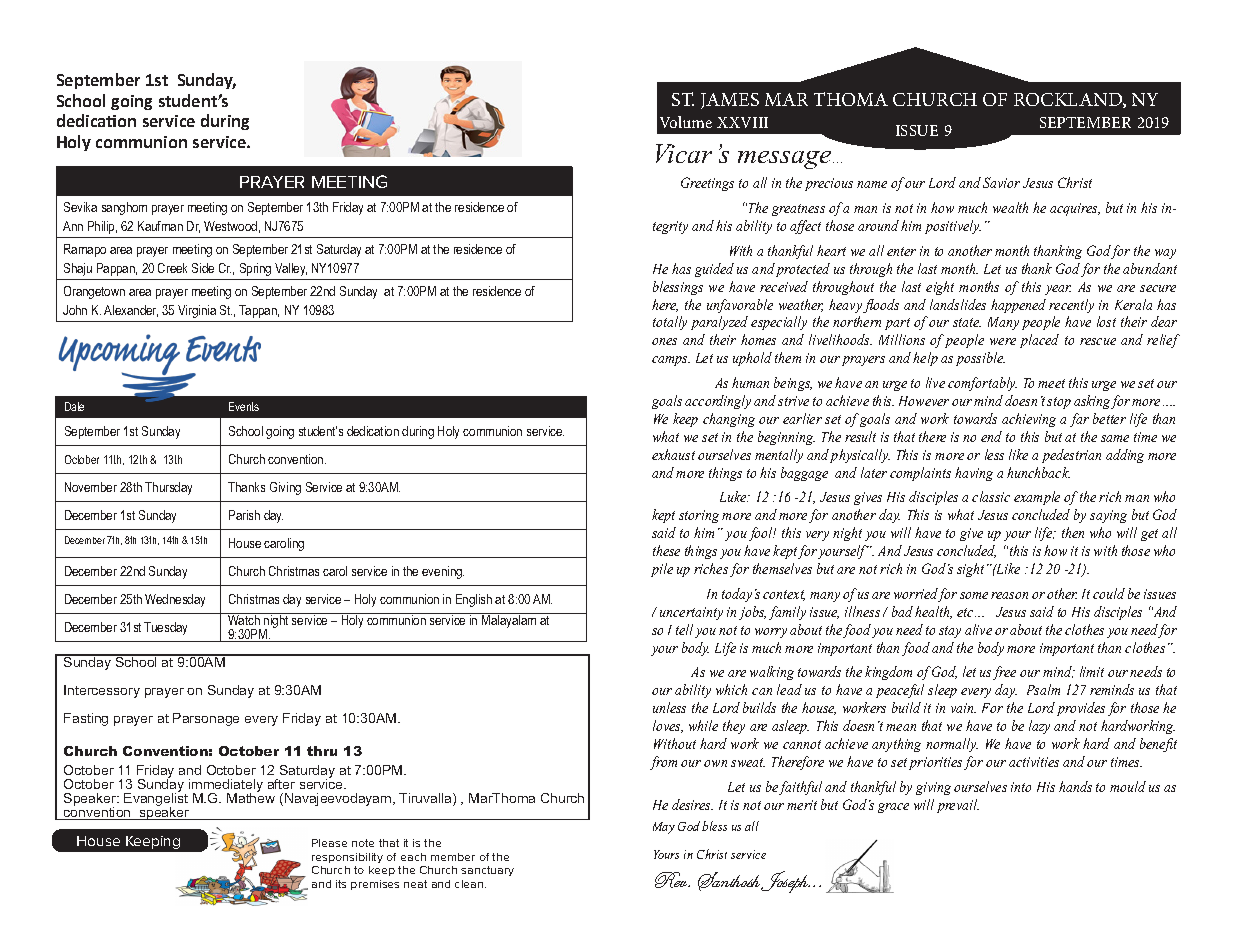  Describe the element at coordinates (1001, 182) in the page. I see `Savior` at that location.
